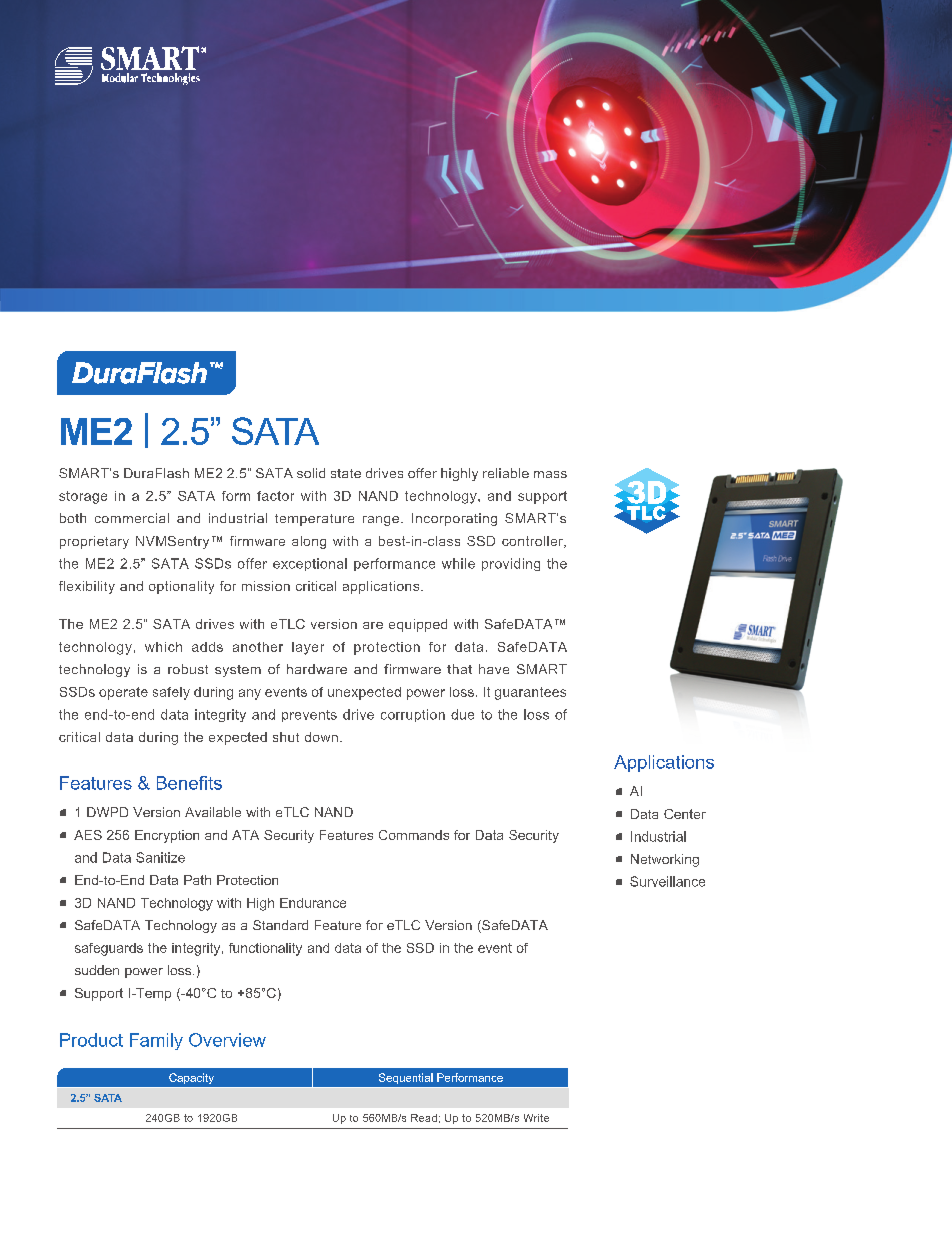 The image size is (952, 1233). I want to click on Family, so click(156, 1041).
